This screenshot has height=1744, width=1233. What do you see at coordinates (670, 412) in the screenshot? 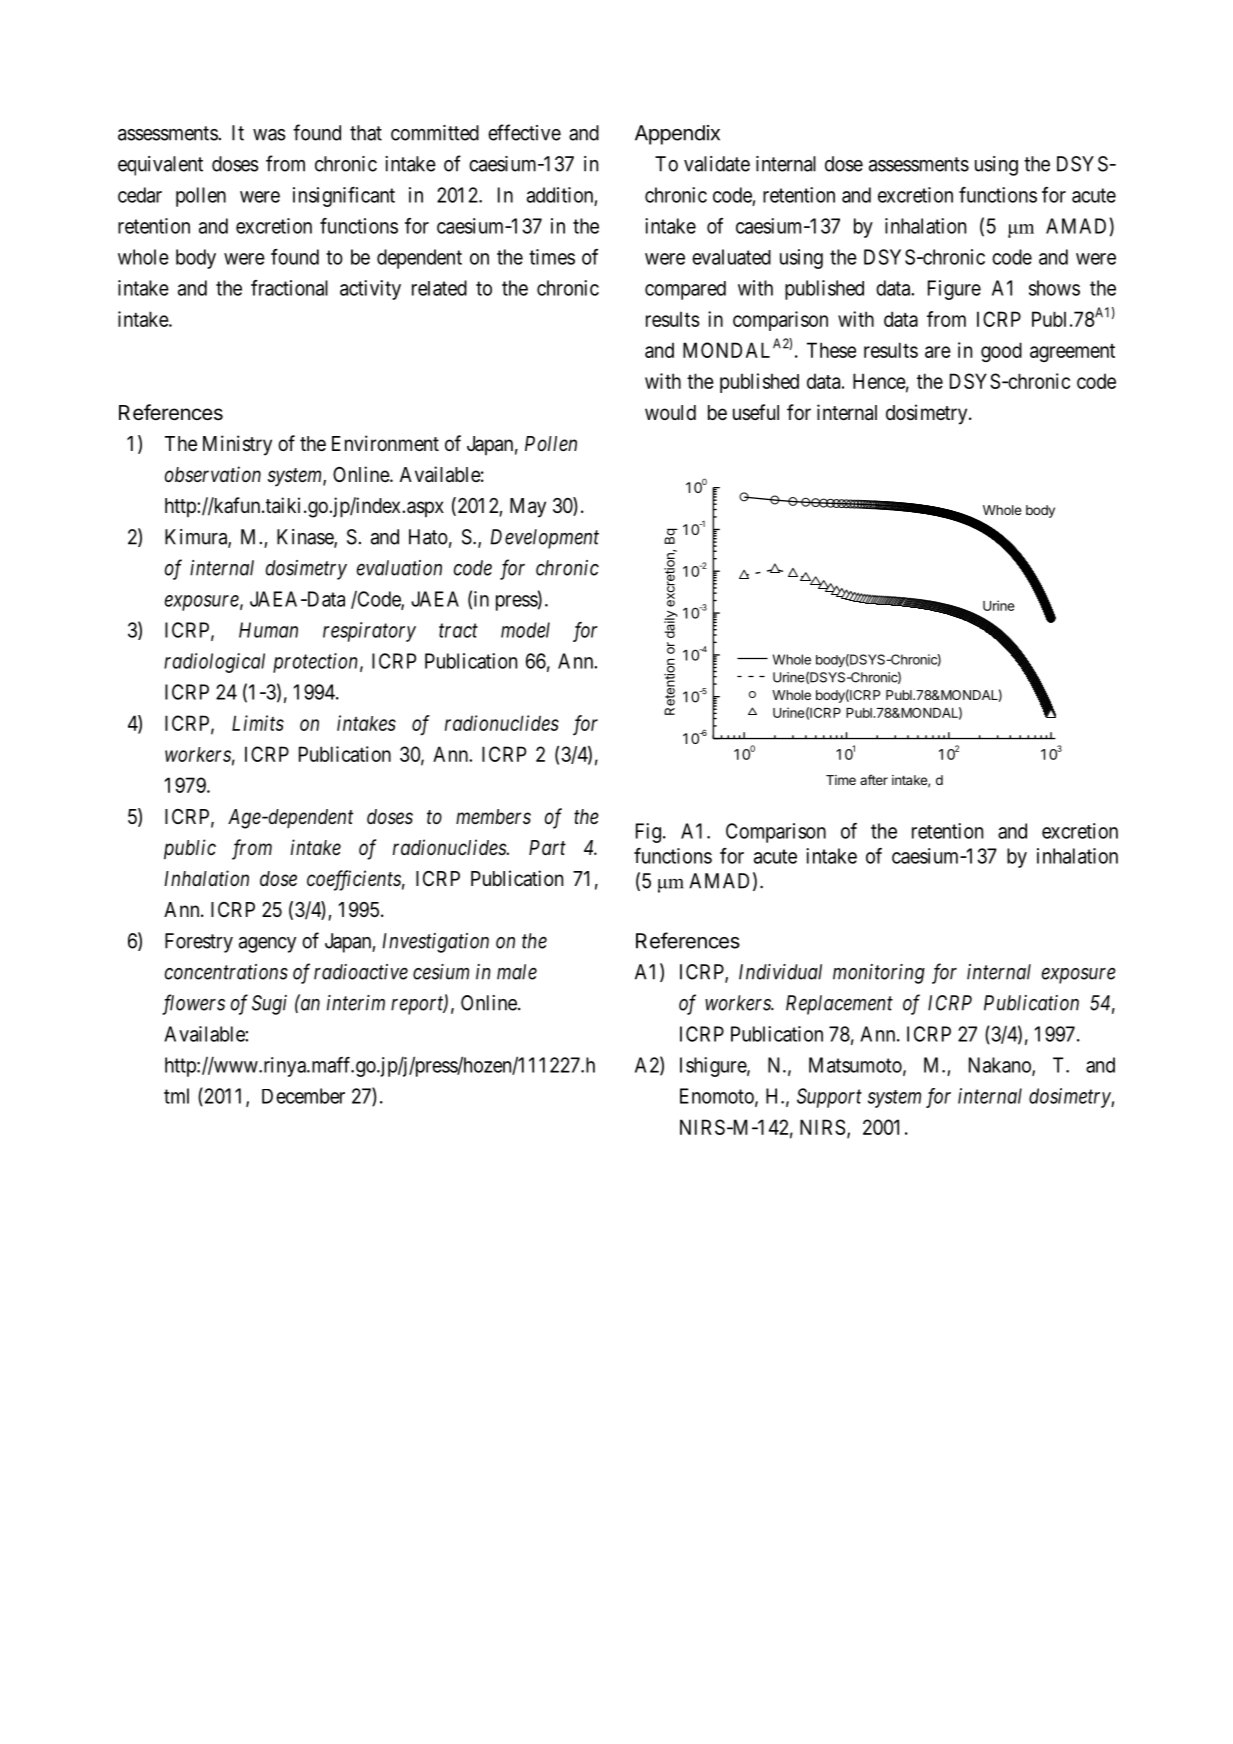
I see `would` at bounding box center [670, 412].
